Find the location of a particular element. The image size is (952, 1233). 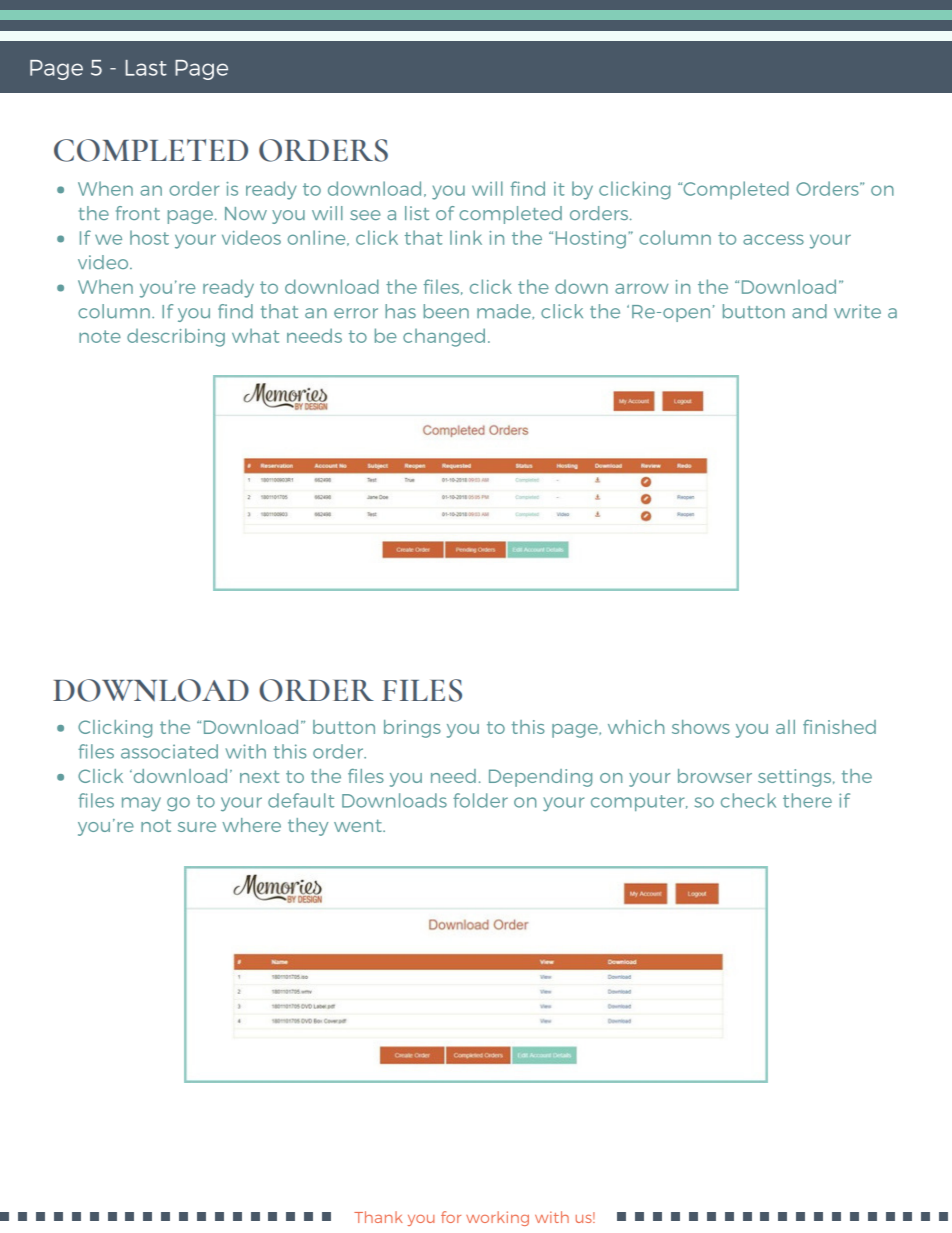

access is located at coordinates (773, 239).
